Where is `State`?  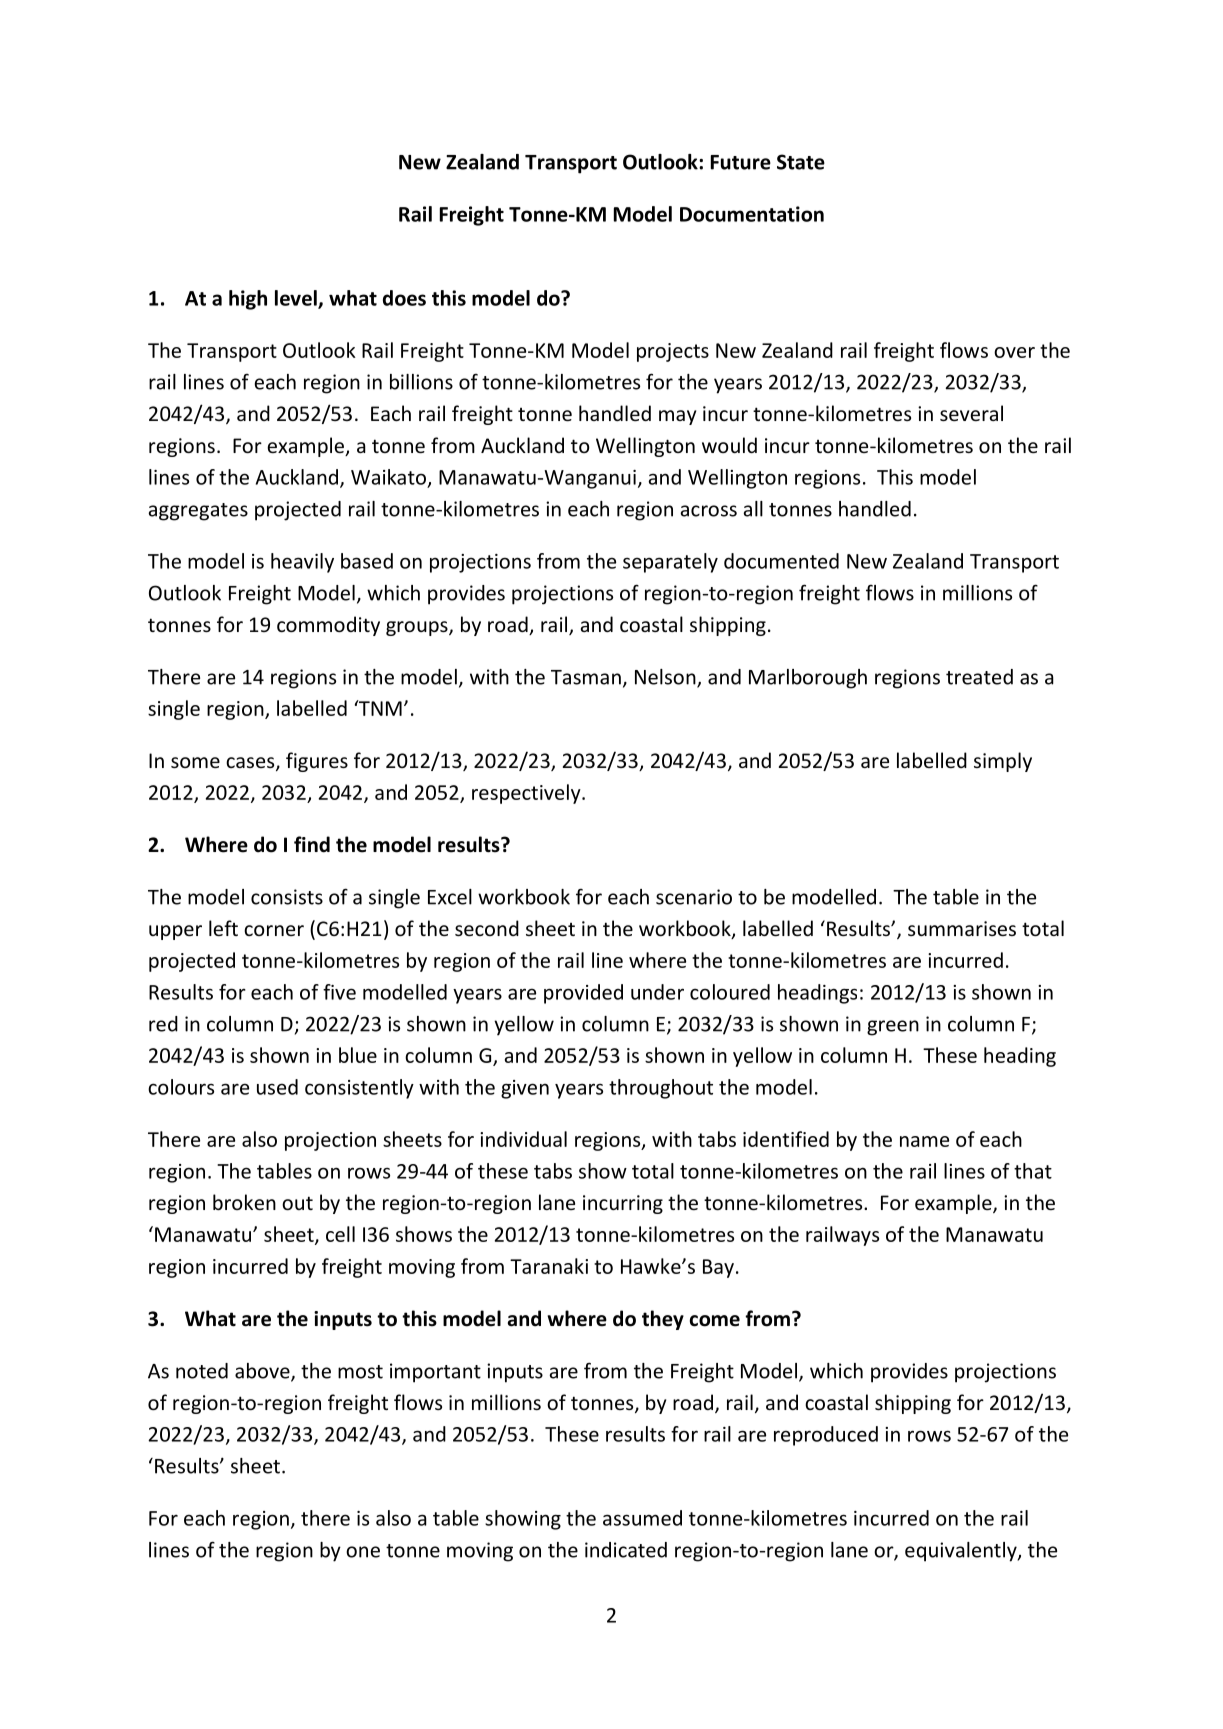
State is located at coordinates (801, 162).
